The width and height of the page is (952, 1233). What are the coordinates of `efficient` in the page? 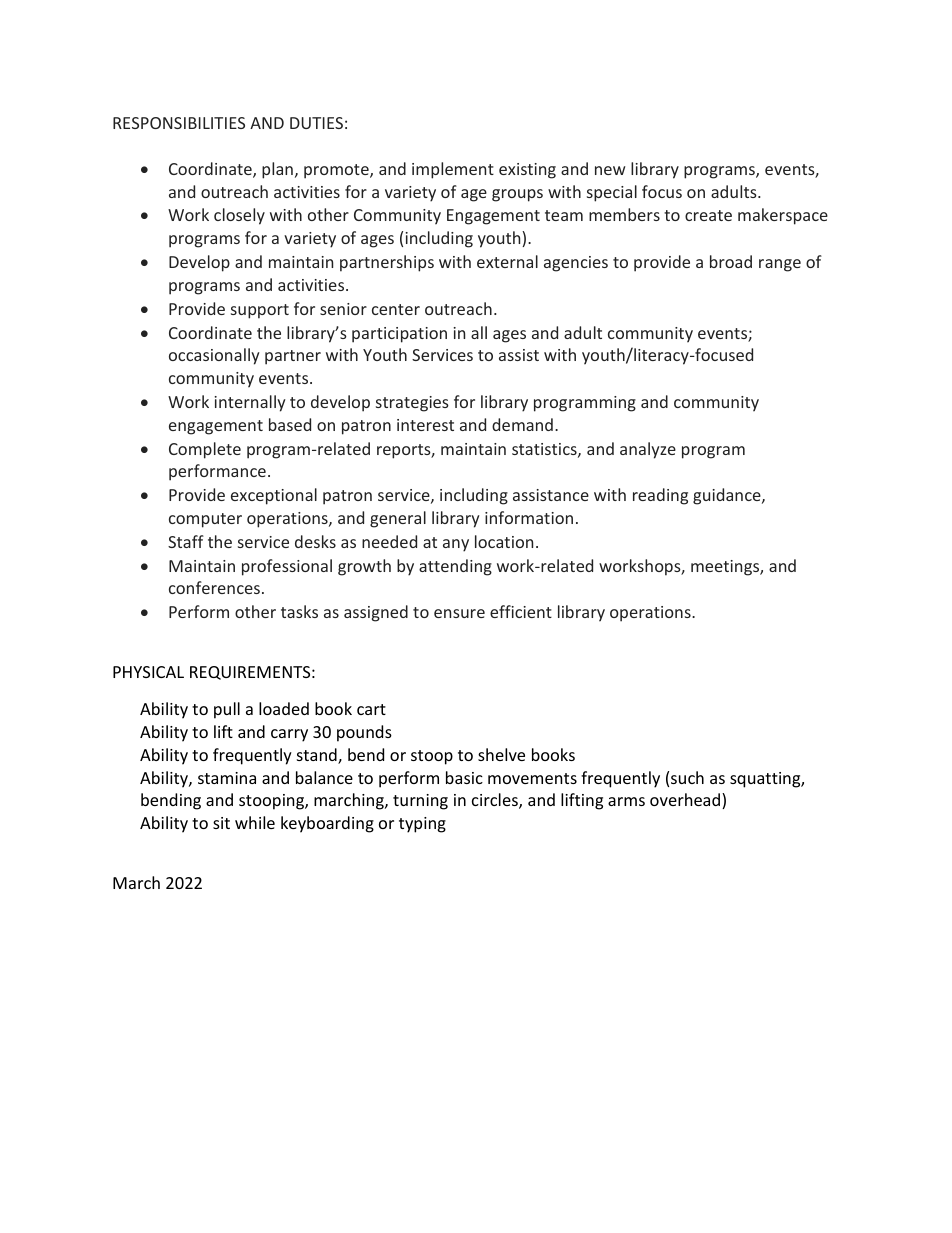 It's located at (521, 611).
